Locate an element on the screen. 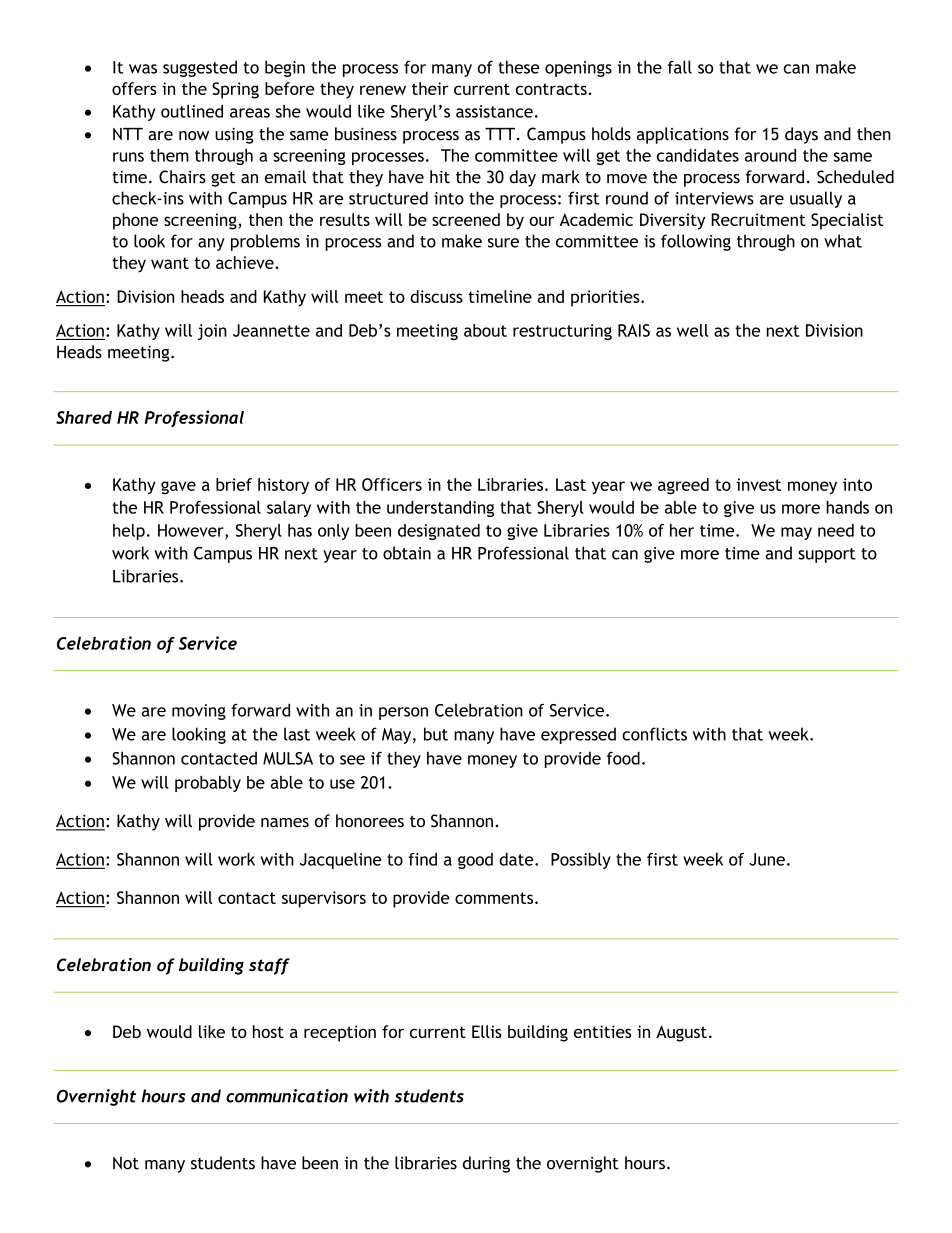  However is located at coordinates (192, 531).
